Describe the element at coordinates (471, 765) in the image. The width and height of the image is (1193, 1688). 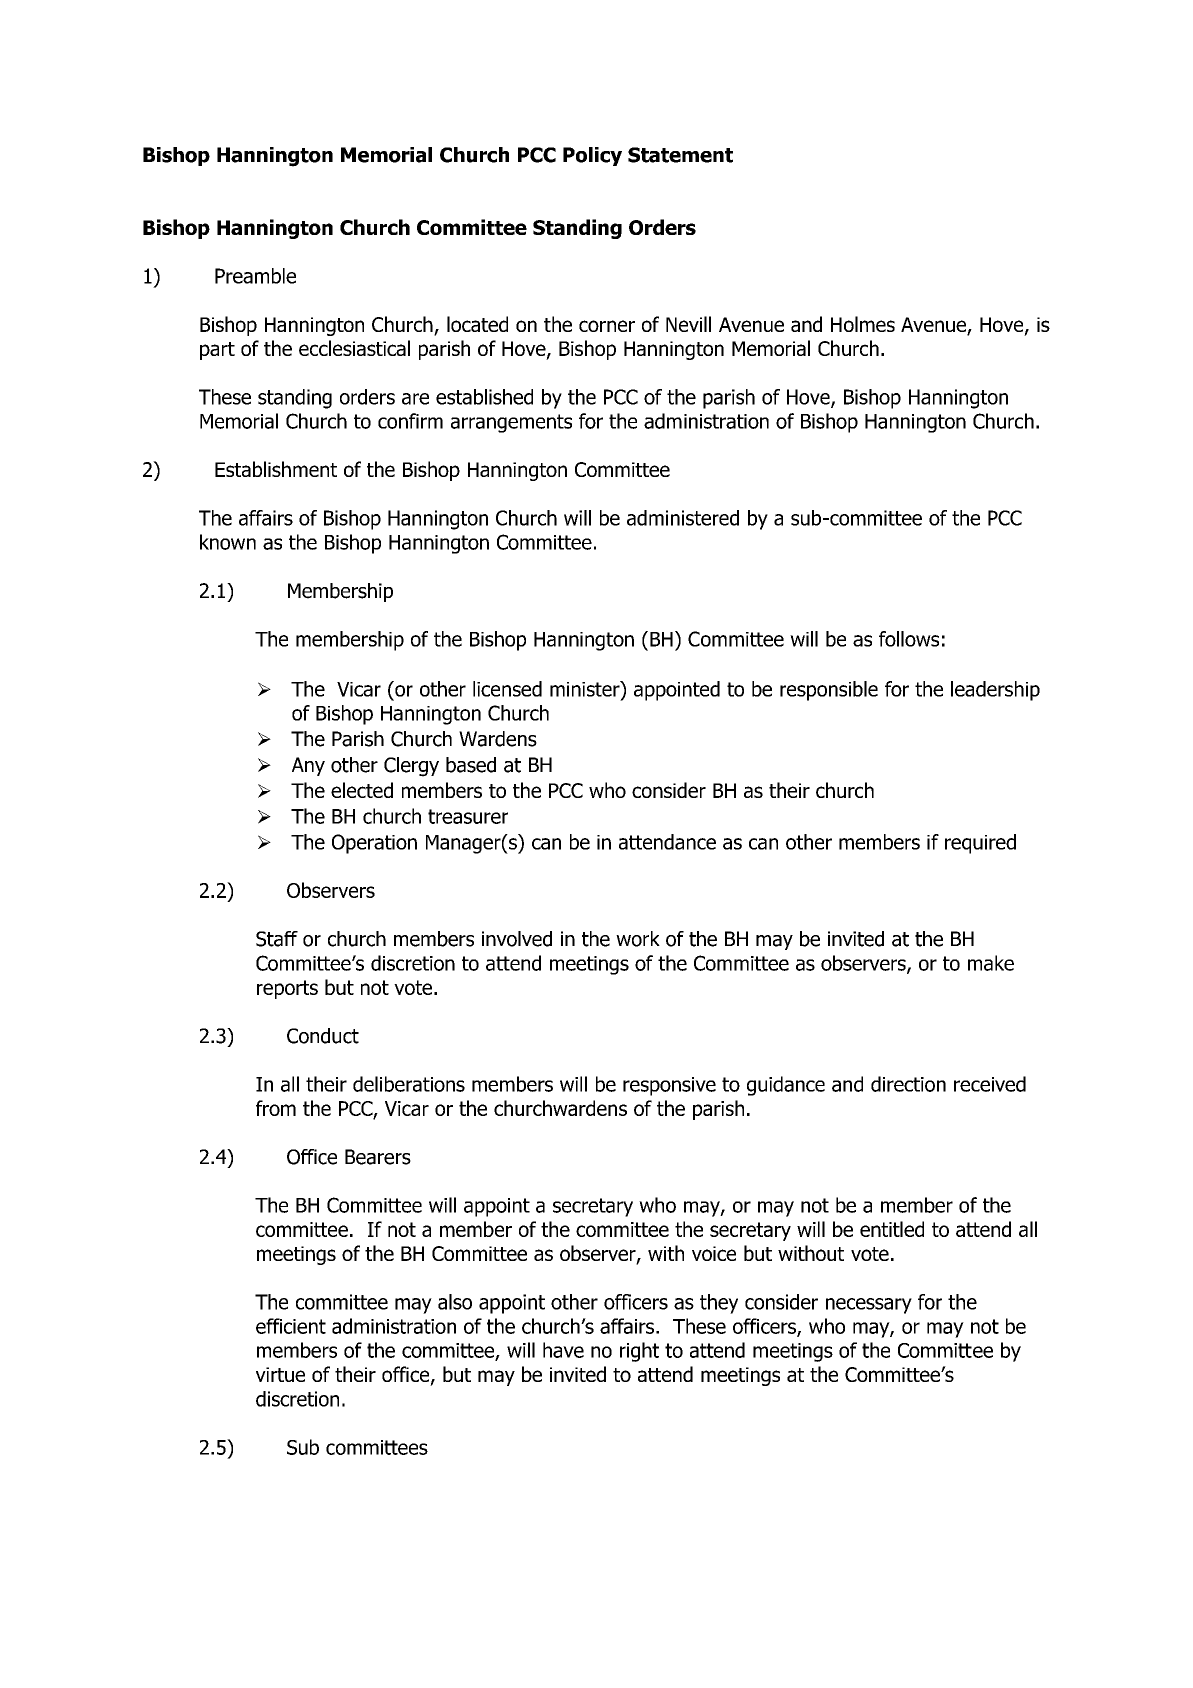
I see `based` at that location.
